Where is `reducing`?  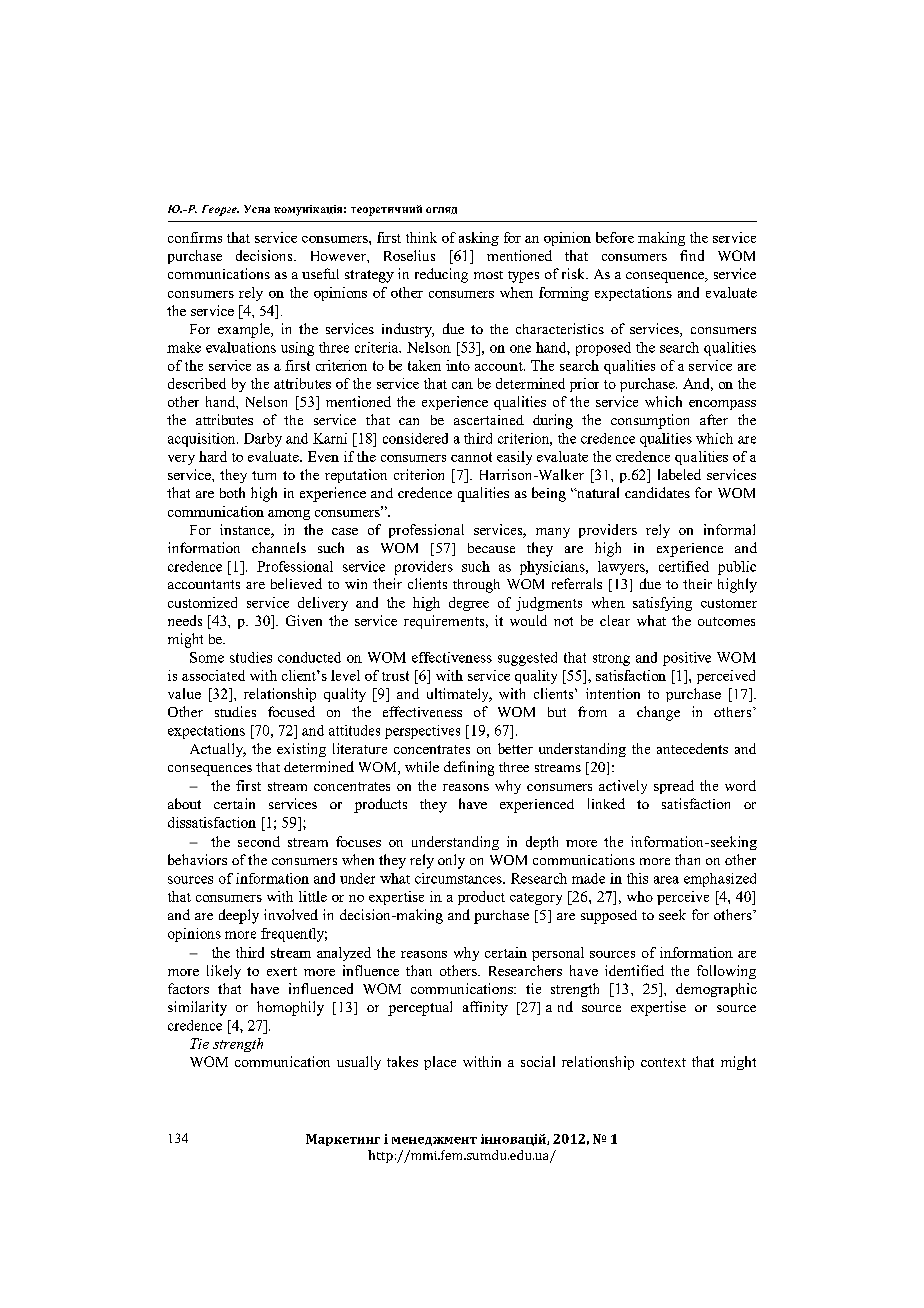 reducing is located at coordinates (441, 275).
